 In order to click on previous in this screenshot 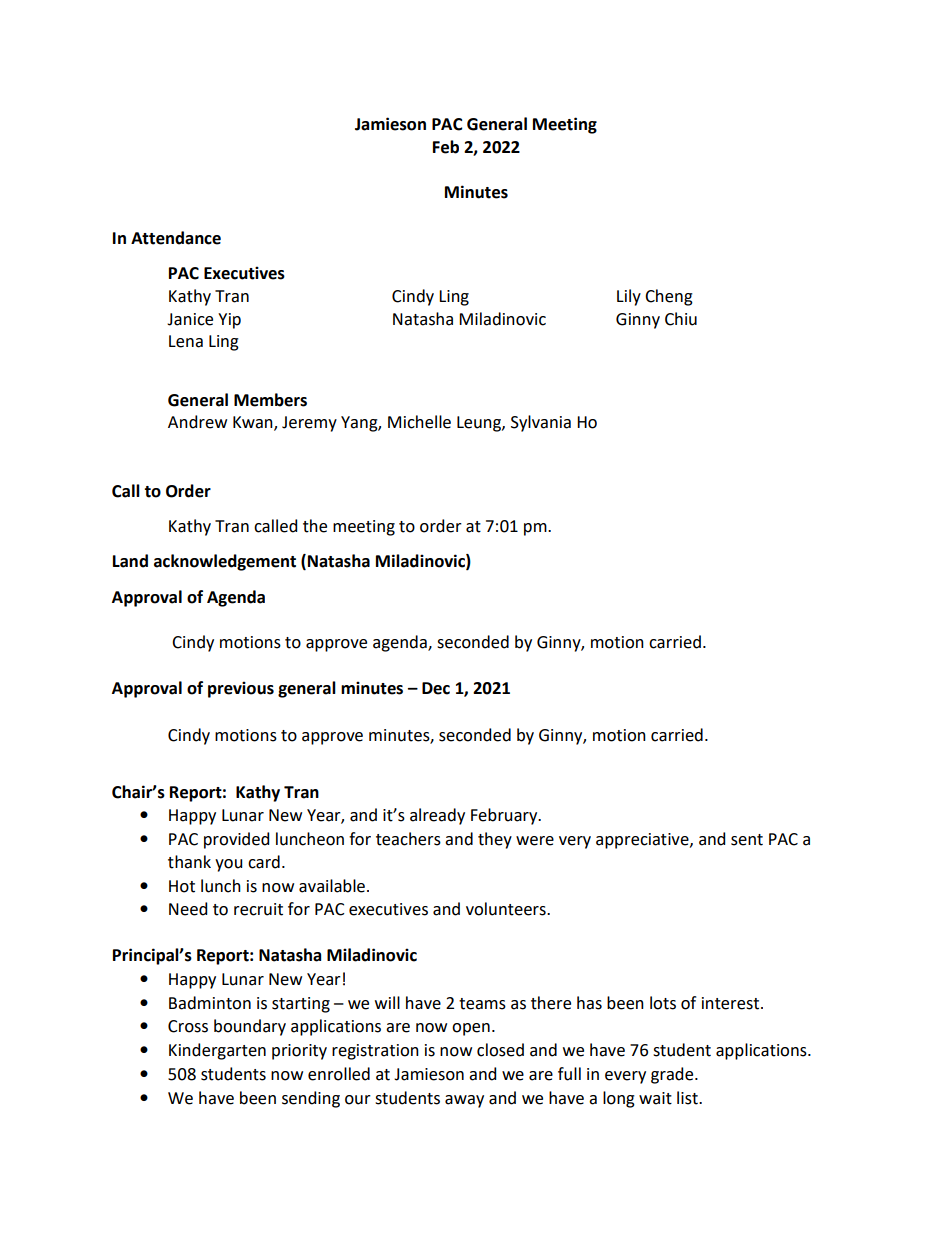, I will do `click(241, 689)`.
